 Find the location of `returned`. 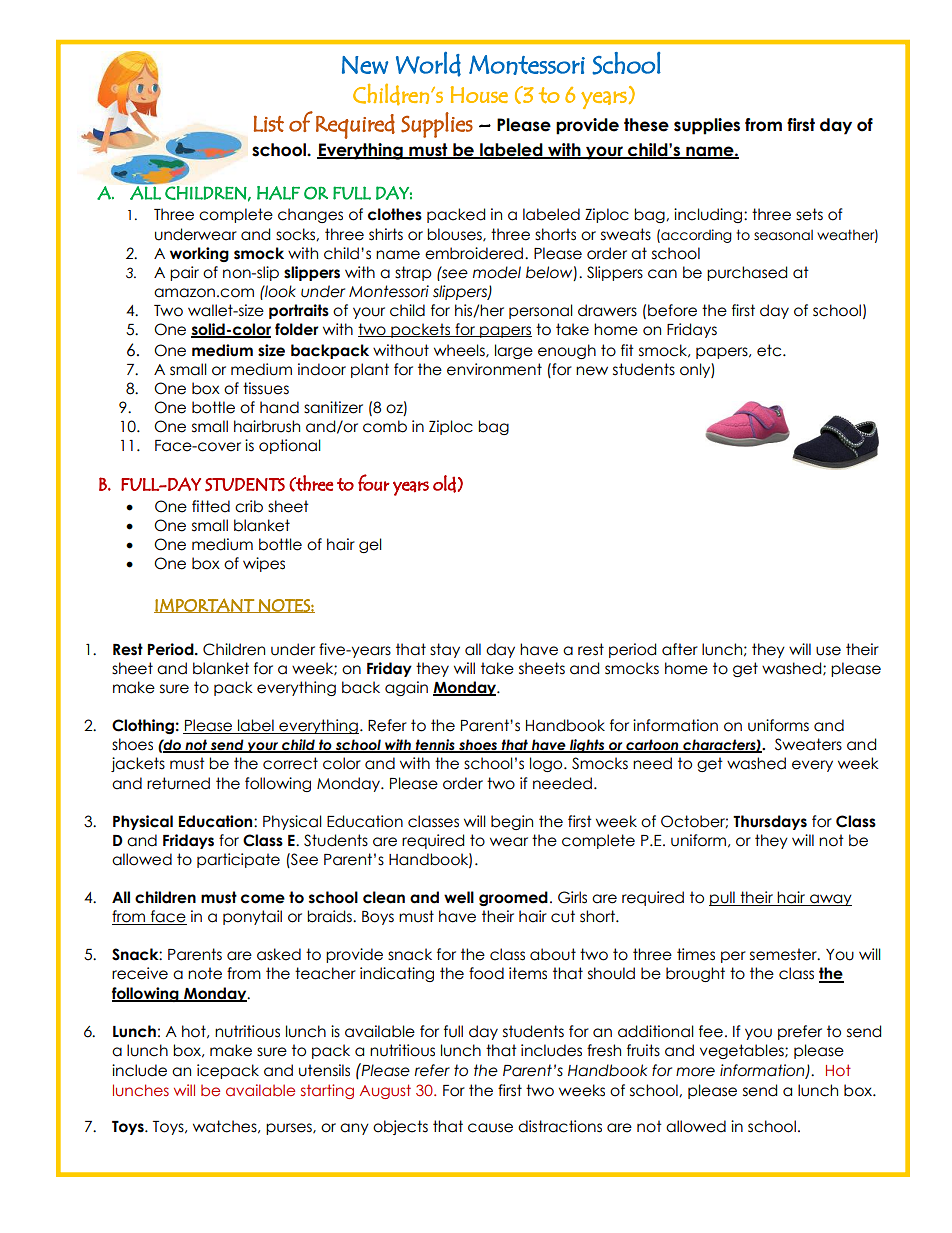

returned is located at coordinates (178, 783).
